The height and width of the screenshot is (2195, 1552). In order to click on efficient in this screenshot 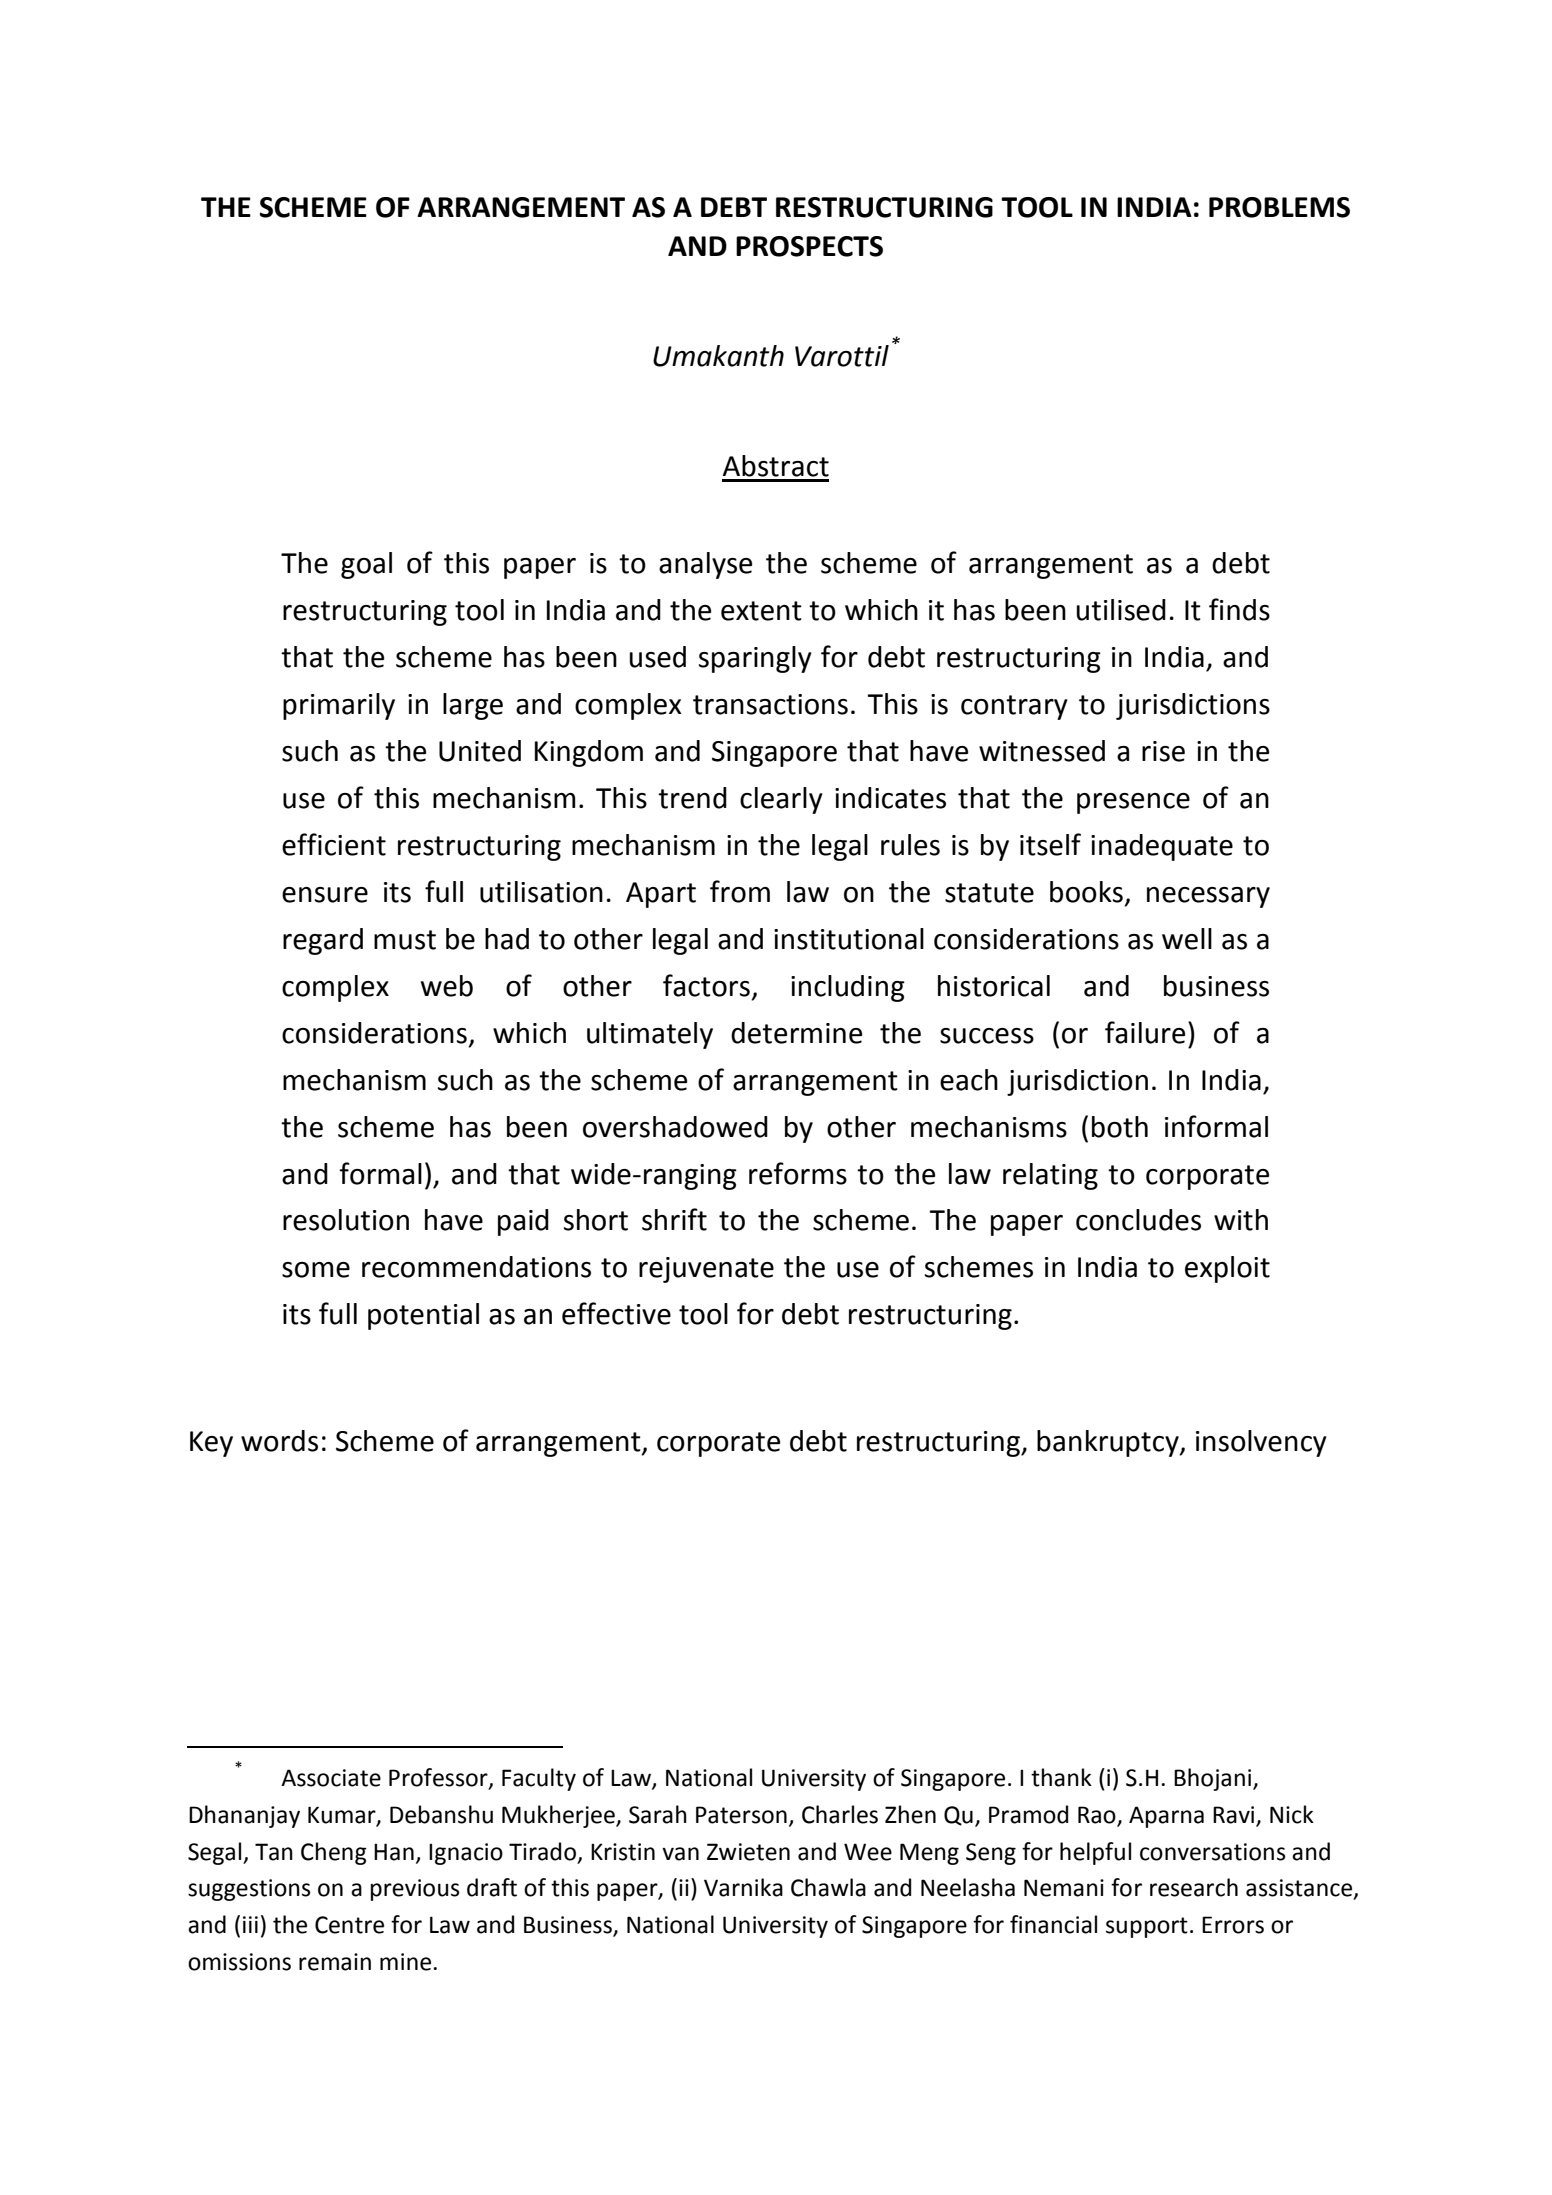, I will do `click(334, 844)`.
